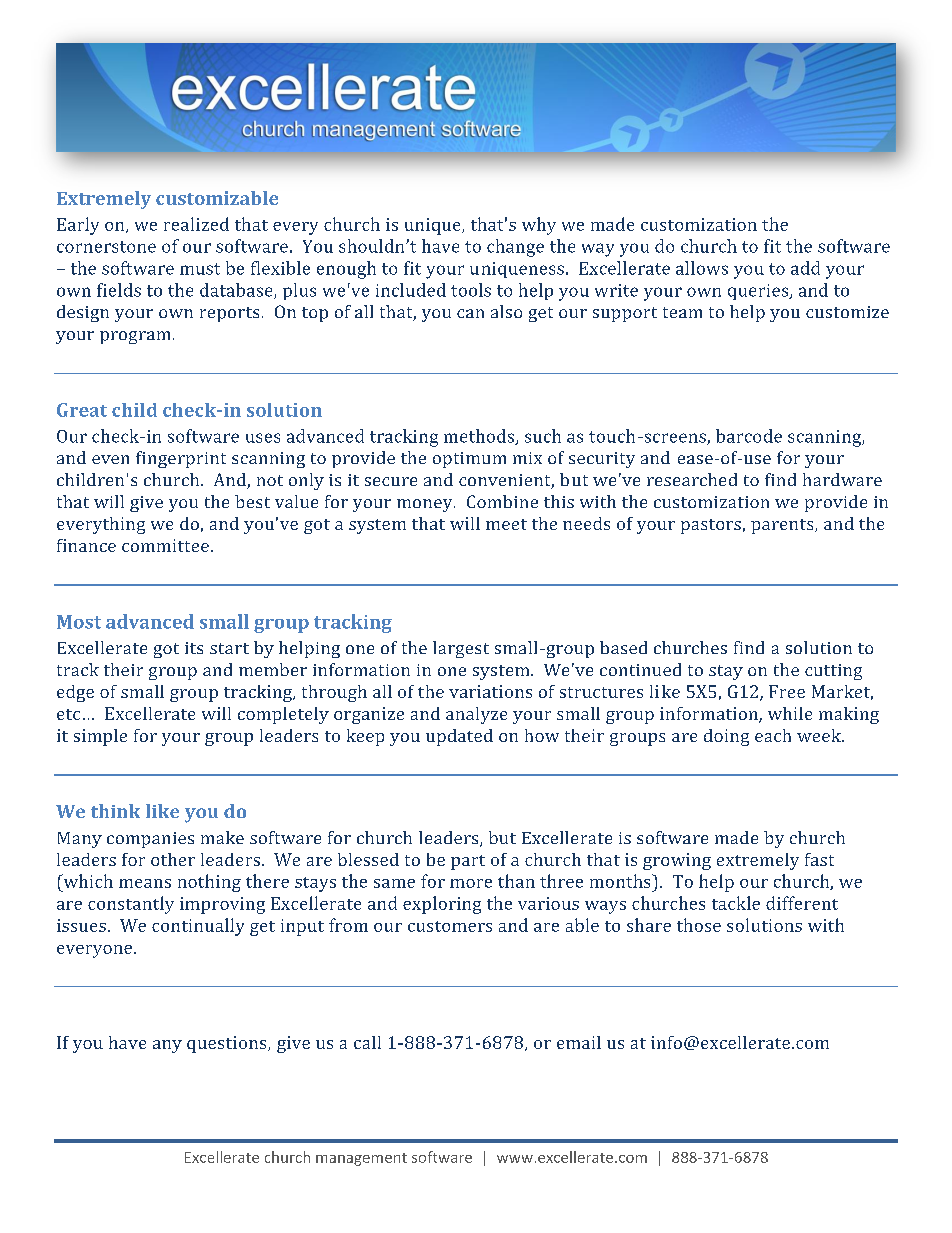 The height and width of the screenshot is (1233, 952). What do you see at coordinates (579, 1042) in the screenshot?
I see `email` at bounding box center [579, 1042].
